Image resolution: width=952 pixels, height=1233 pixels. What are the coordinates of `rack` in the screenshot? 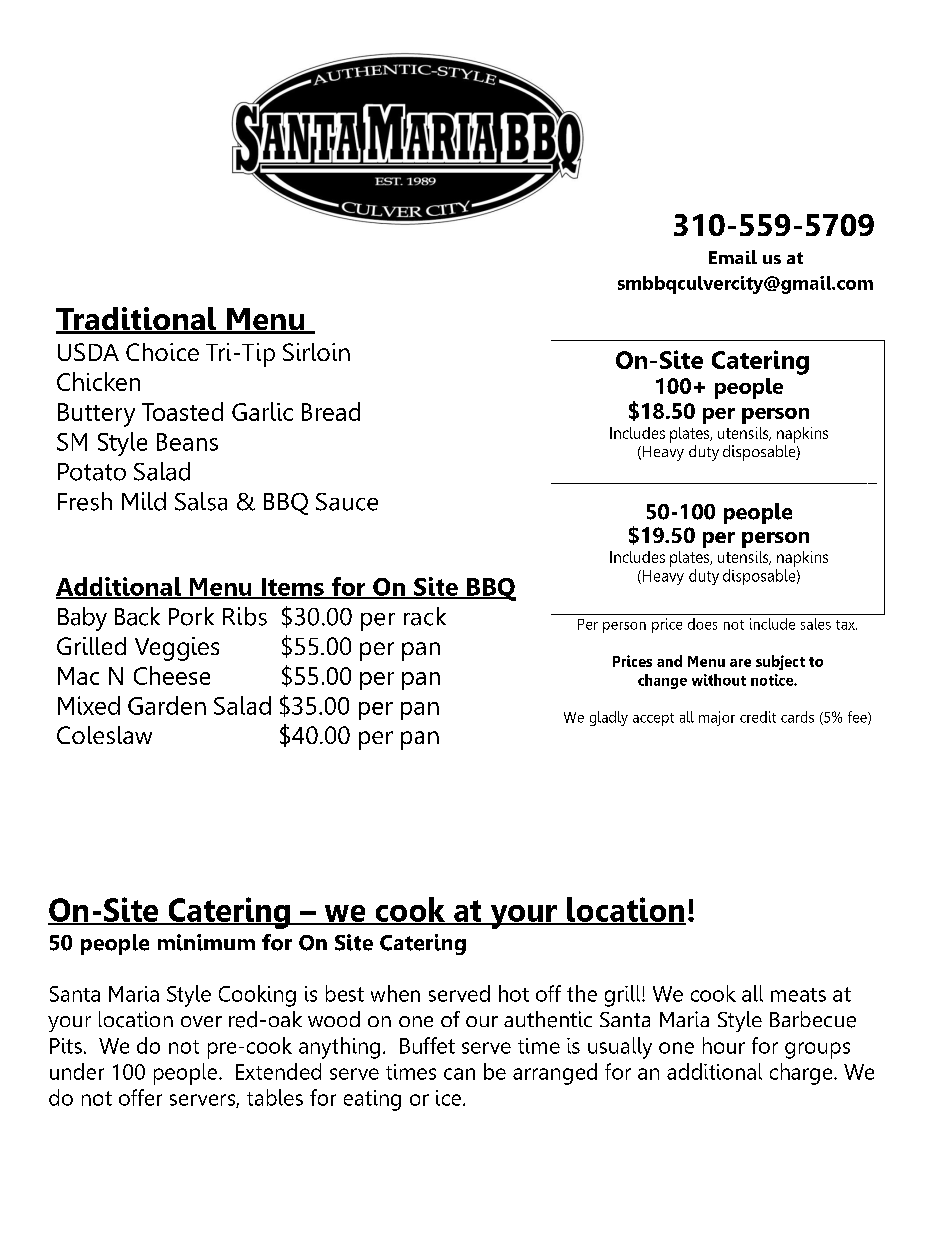 It's located at (425, 616).
